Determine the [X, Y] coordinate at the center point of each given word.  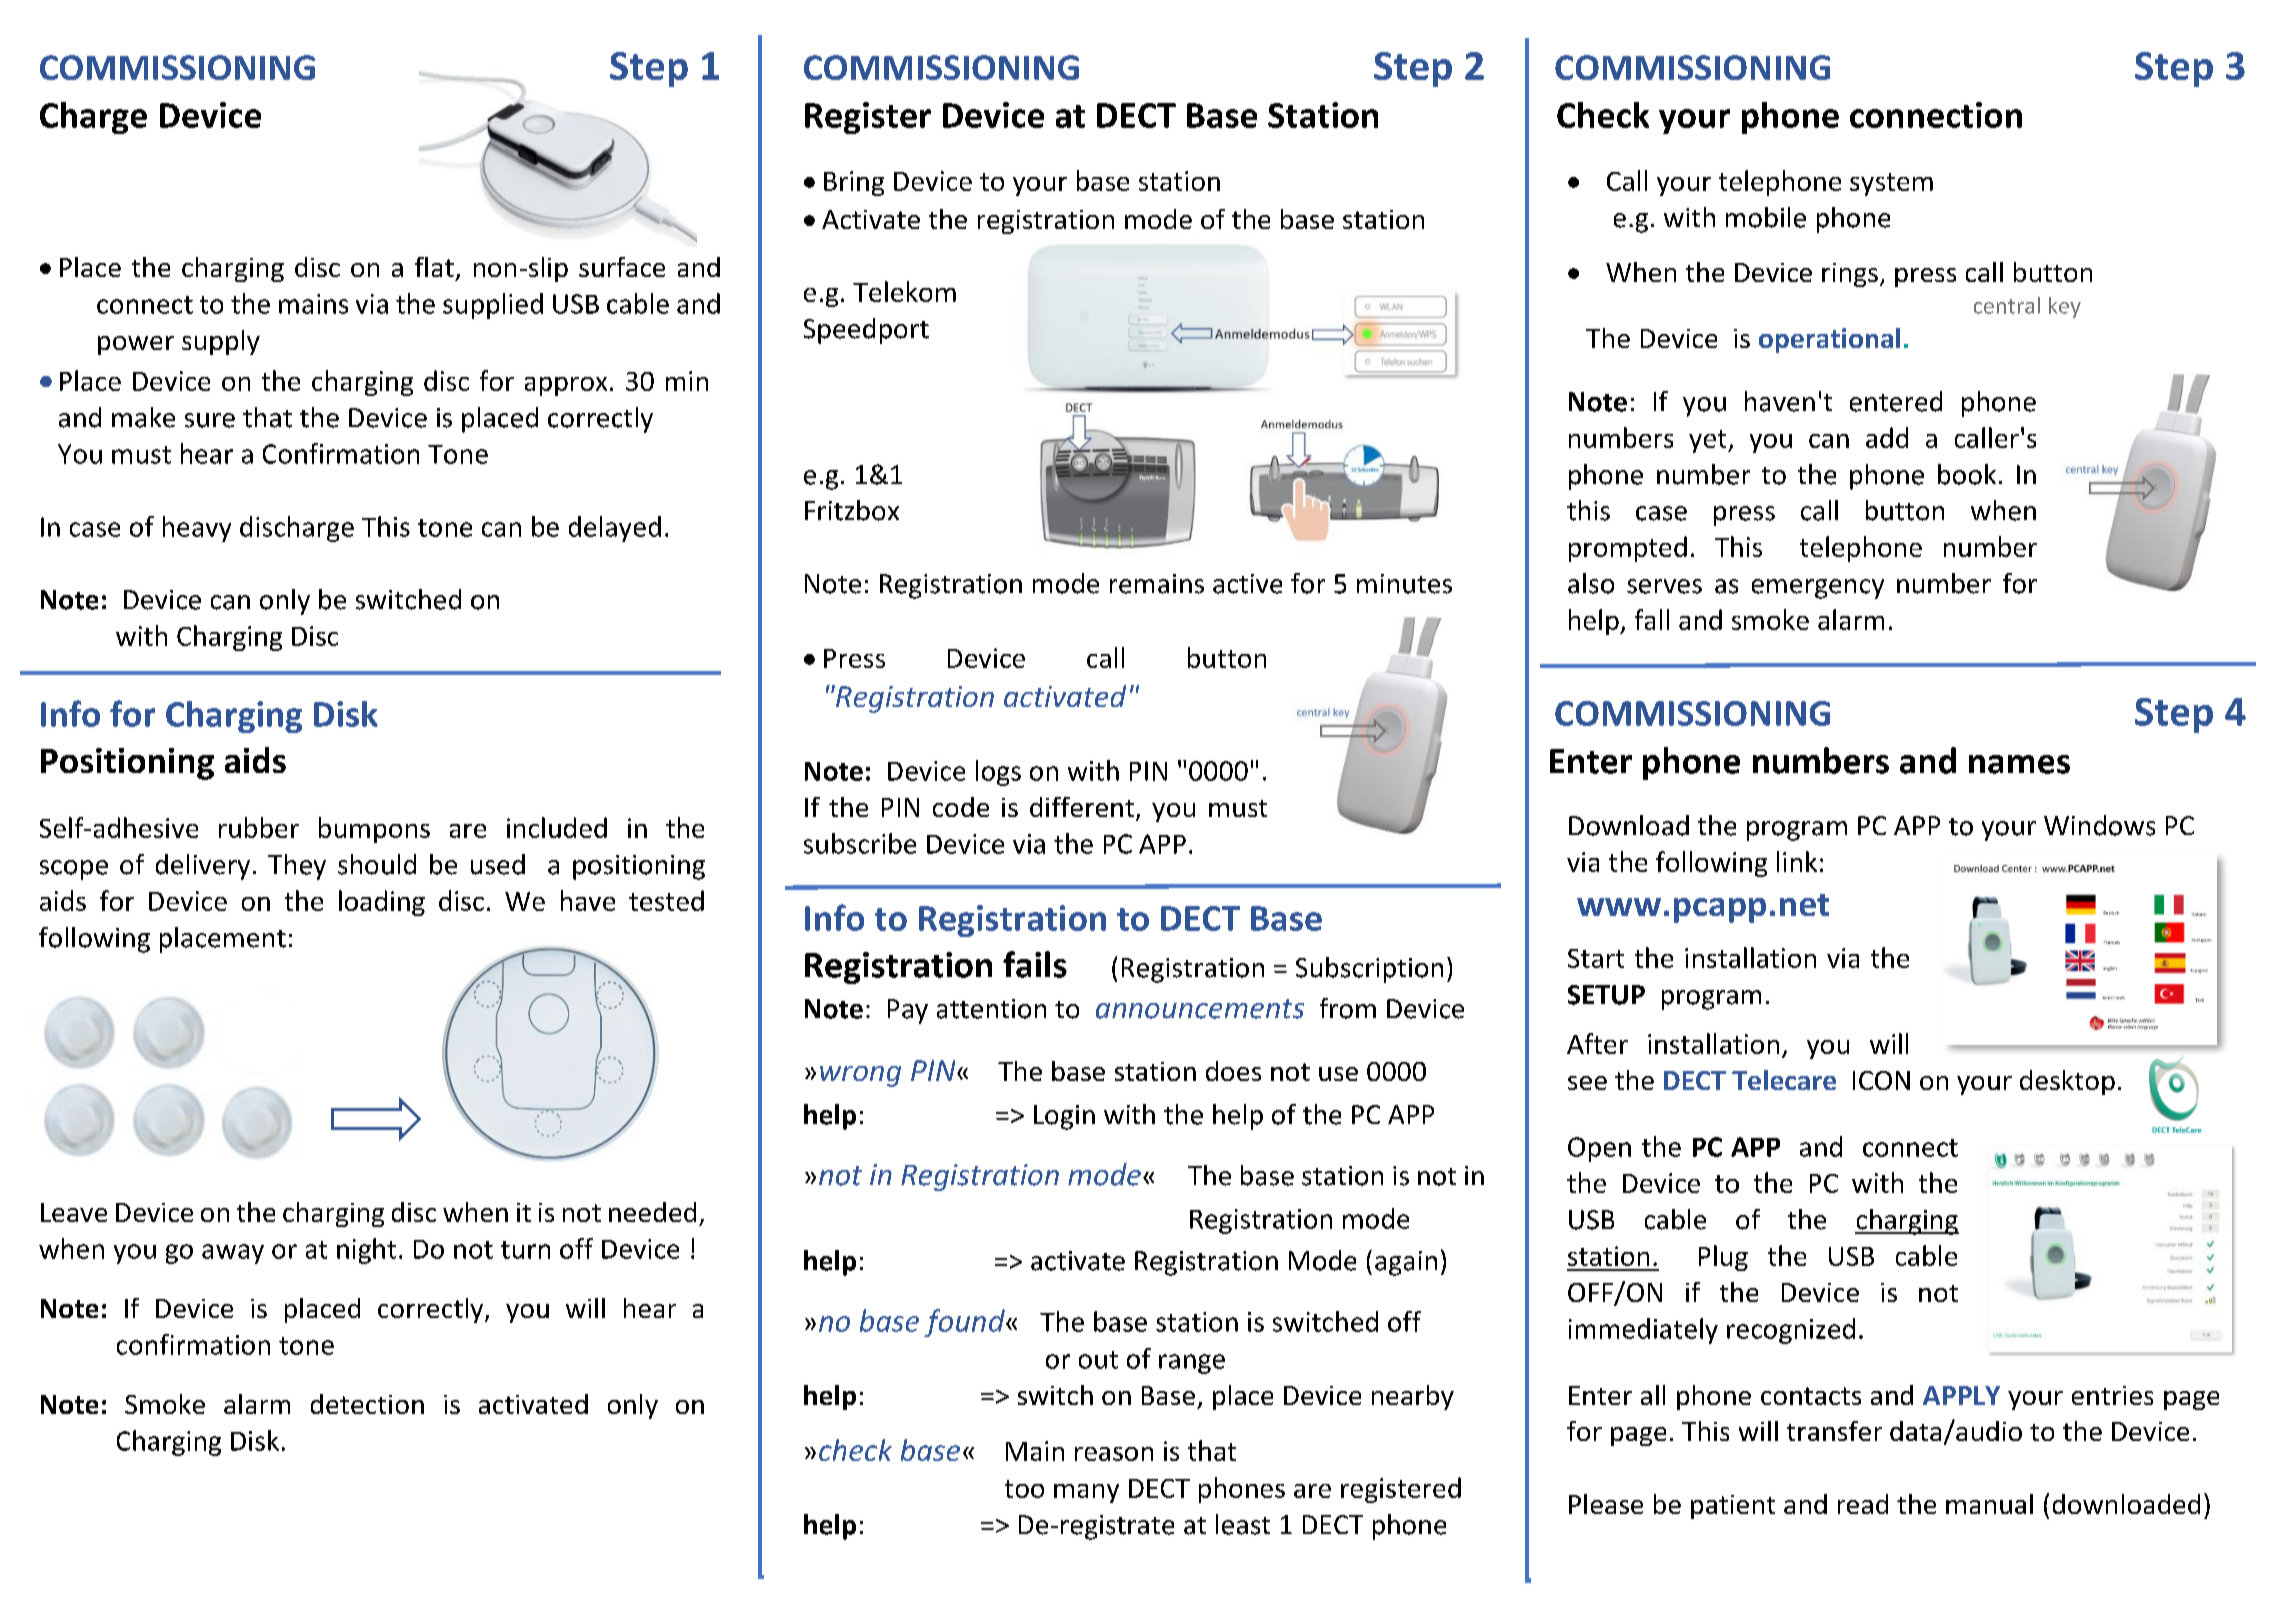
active [1247, 584]
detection [367, 1404]
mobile [1766, 217]
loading [382, 903]
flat [434, 267]
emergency [1818, 589]
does [1233, 1071]
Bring [854, 183]
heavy [197, 529]
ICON [1881, 1080]
